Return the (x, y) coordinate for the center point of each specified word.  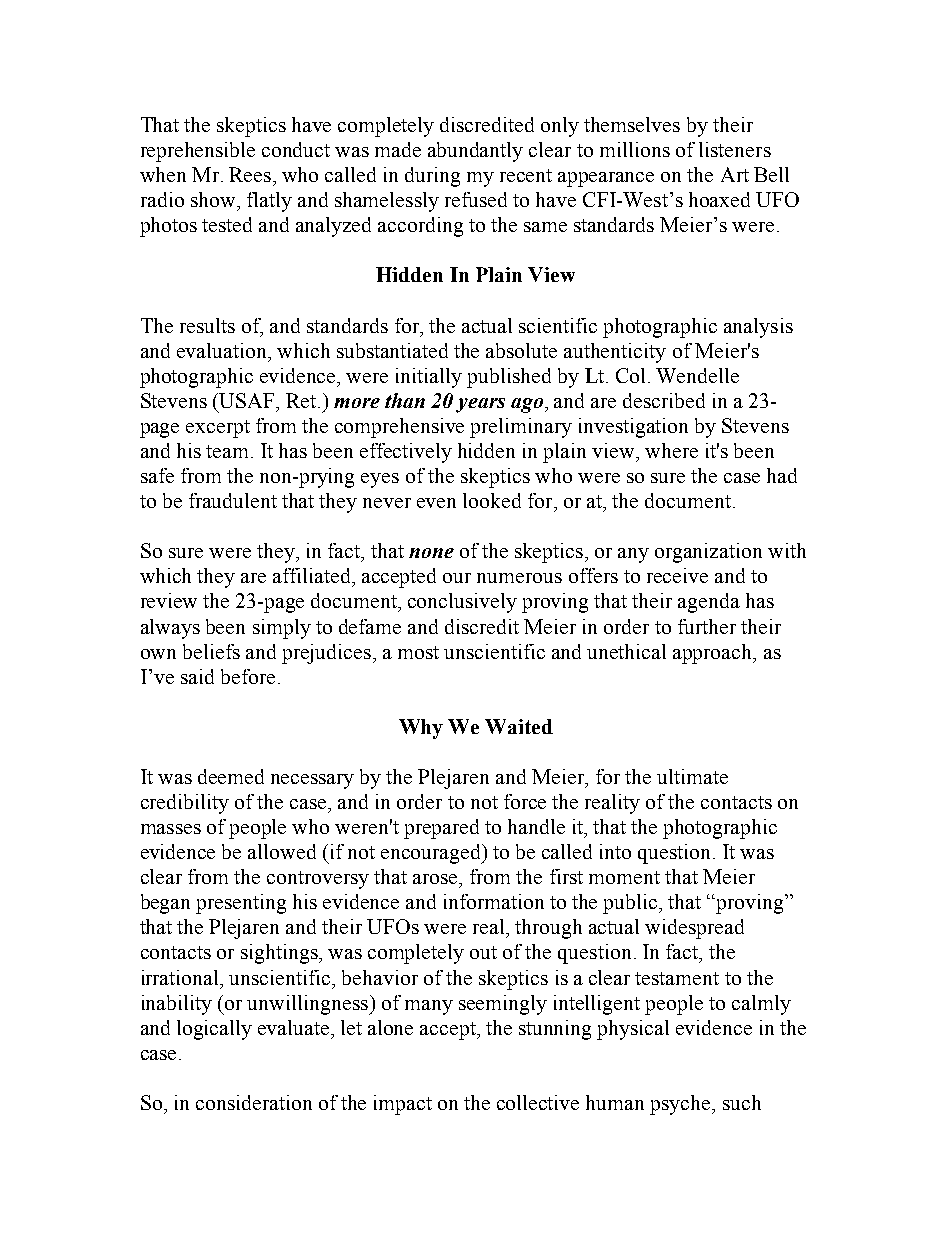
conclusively (462, 603)
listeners (735, 149)
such (742, 1102)
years (480, 405)
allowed (282, 851)
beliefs (211, 651)
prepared (441, 829)
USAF (248, 400)
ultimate (692, 776)
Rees (250, 174)
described (664, 400)
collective (538, 1102)
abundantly (475, 152)
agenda (709, 603)
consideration (254, 1102)
